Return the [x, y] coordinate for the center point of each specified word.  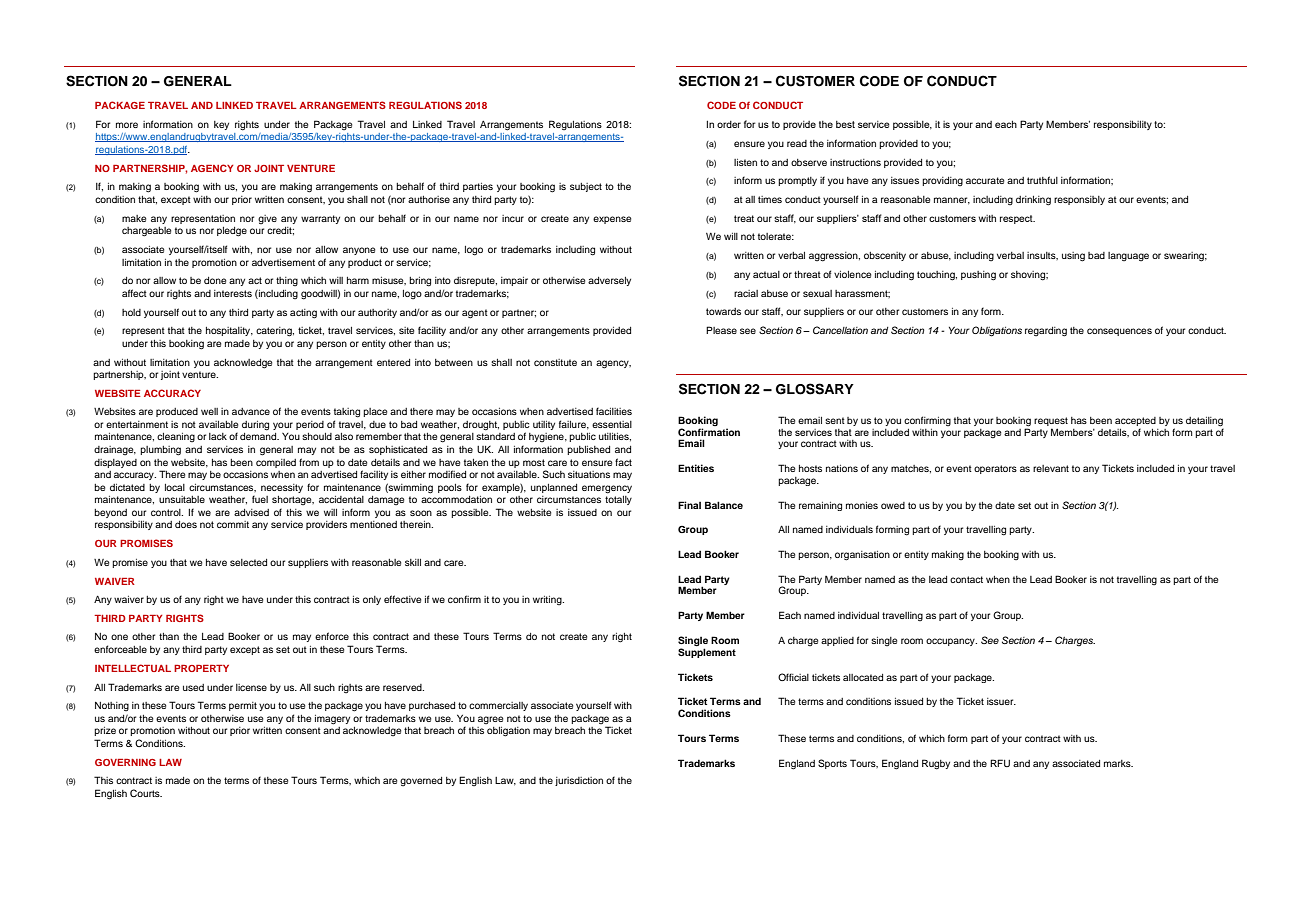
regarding [1046, 332]
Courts [146, 793]
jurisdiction [579, 781]
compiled [276, 463]
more [127, 125]
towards [723, 311]
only [372, 600]
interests [233, 293]
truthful [1042, 180]
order [729, 124]
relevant [1051, 468]
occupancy [951, 642]
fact [623, 462]
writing [548, 600]
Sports [832, 764]
